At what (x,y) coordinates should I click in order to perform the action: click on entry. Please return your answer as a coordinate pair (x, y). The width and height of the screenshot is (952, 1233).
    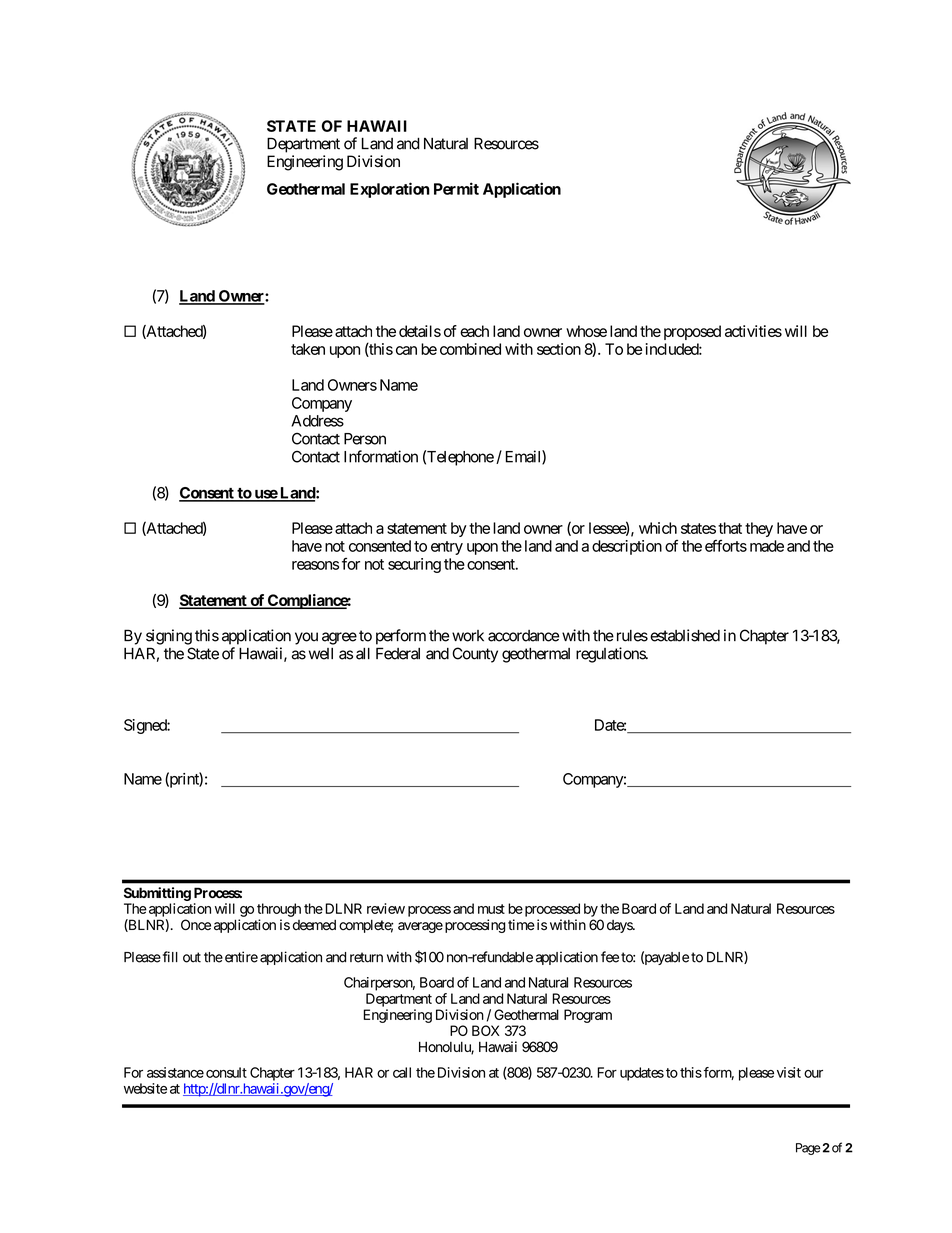
    Looking at the image, I should click on (447, 548).
